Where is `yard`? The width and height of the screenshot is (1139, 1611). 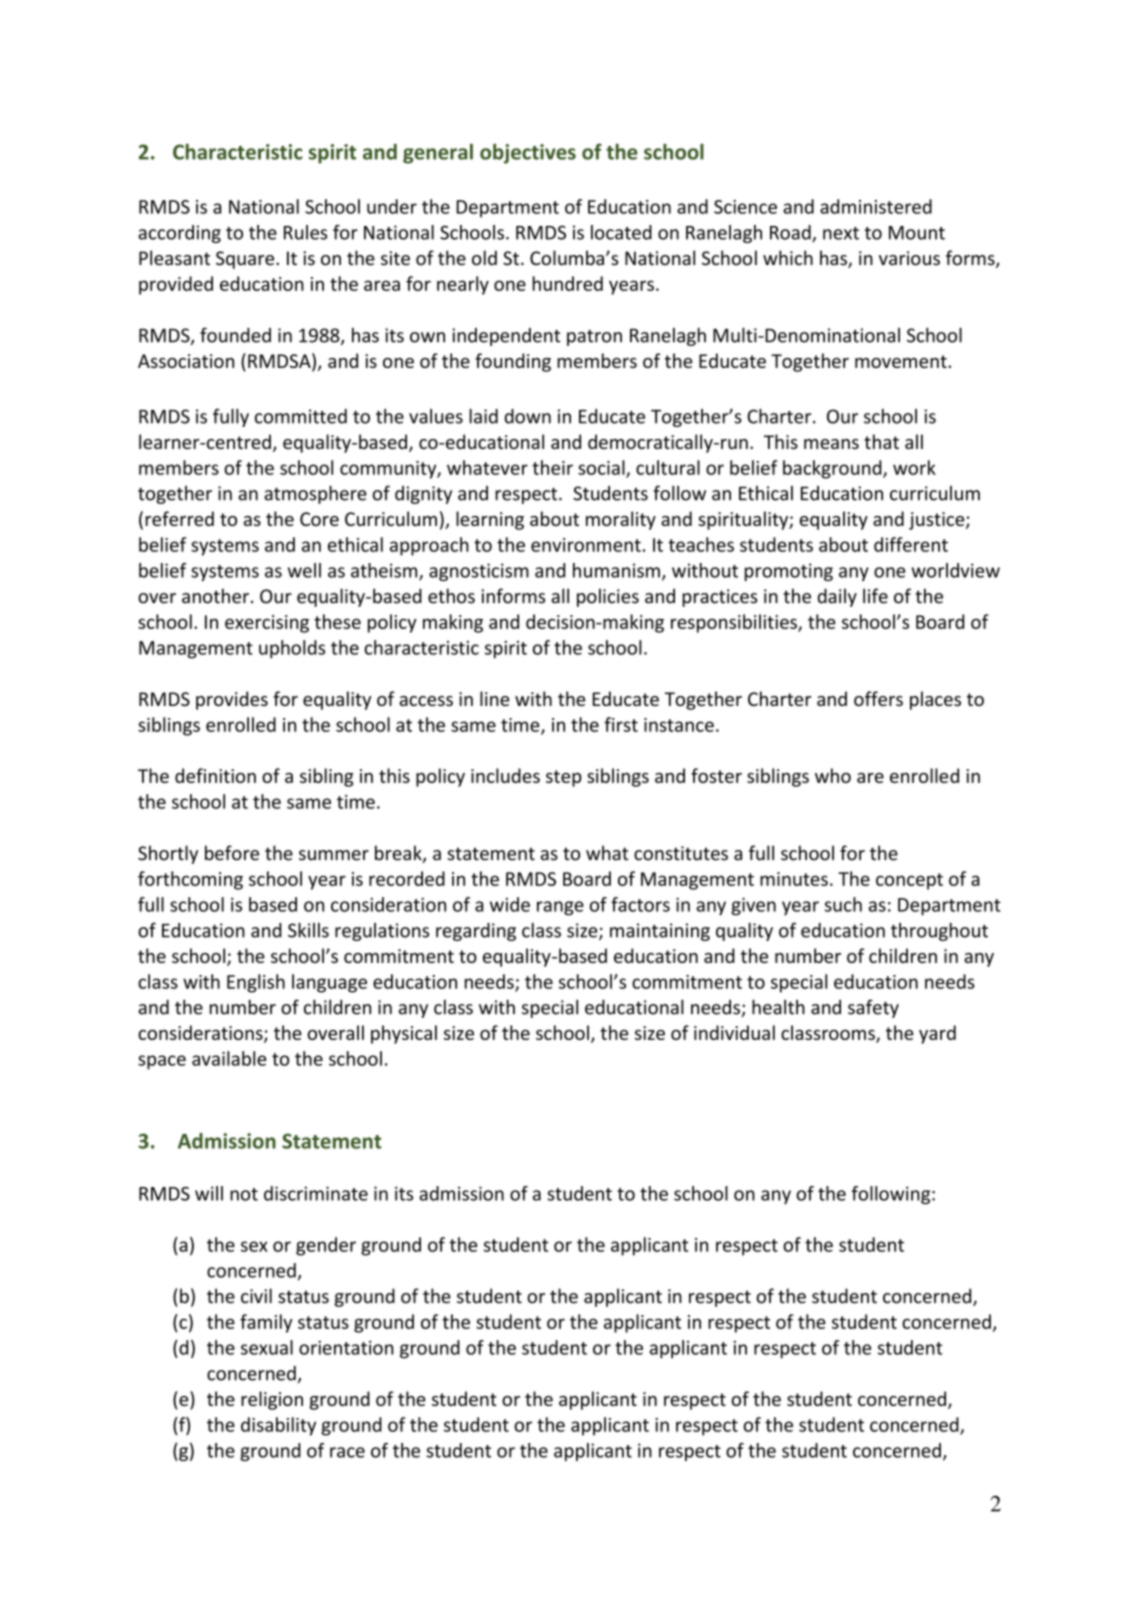 yard is located at coordinates (937, 1034).
